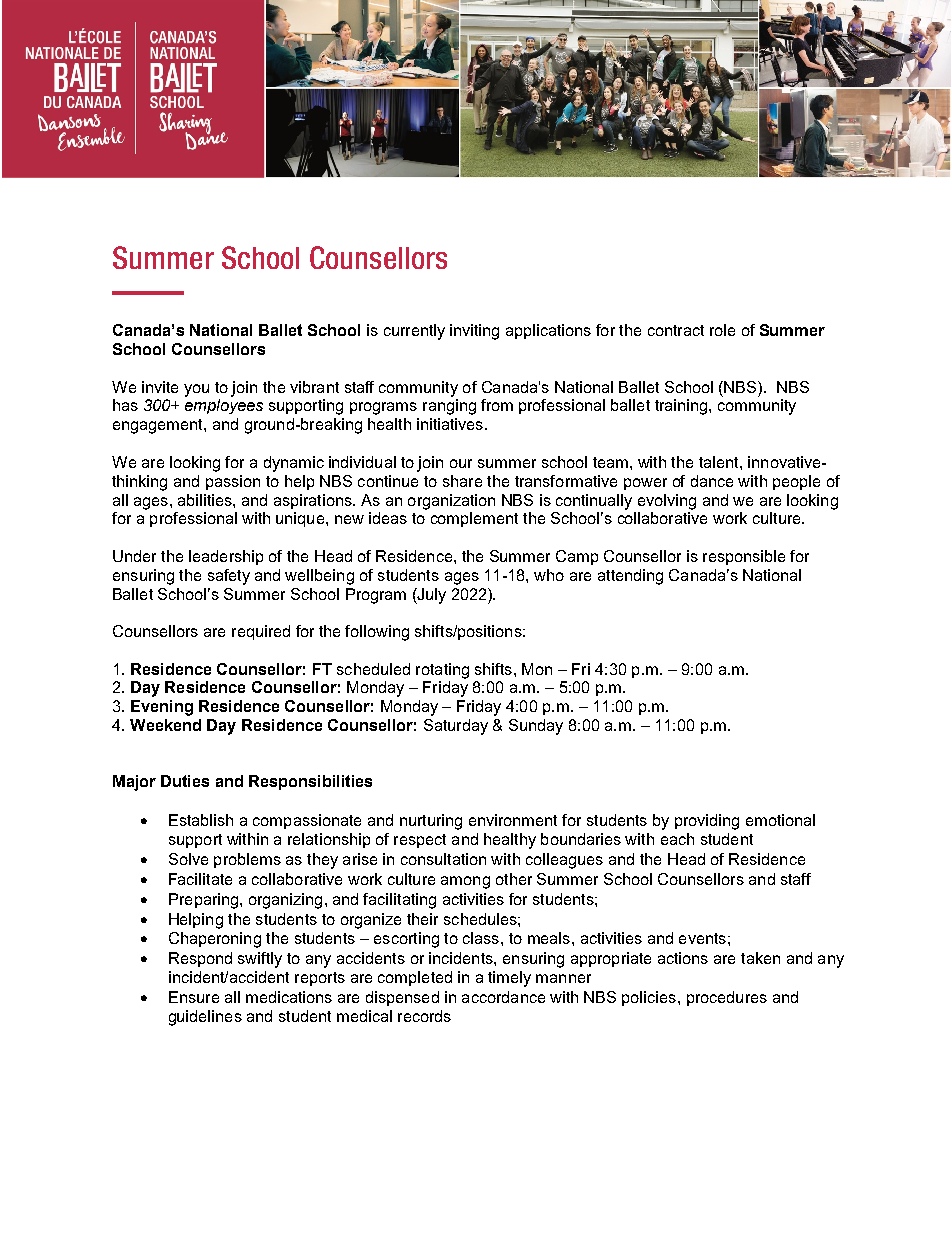 The width and height of the image is (952, 1233). Describe the element at coordinates (185, 781) in the image. I see `Duties` at that location.
